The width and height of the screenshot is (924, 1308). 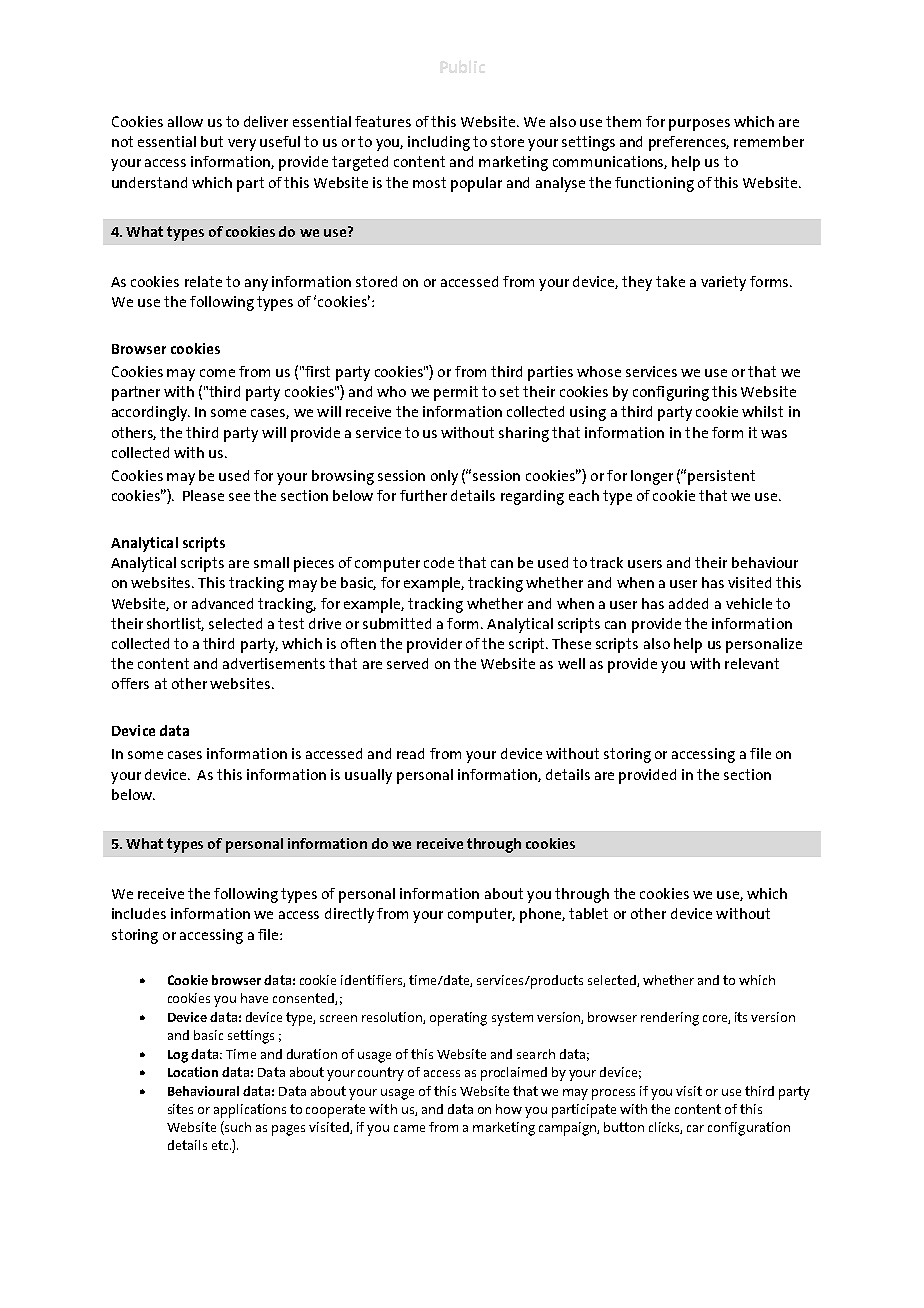 I want to click on read, so click(x=410, y=753).
